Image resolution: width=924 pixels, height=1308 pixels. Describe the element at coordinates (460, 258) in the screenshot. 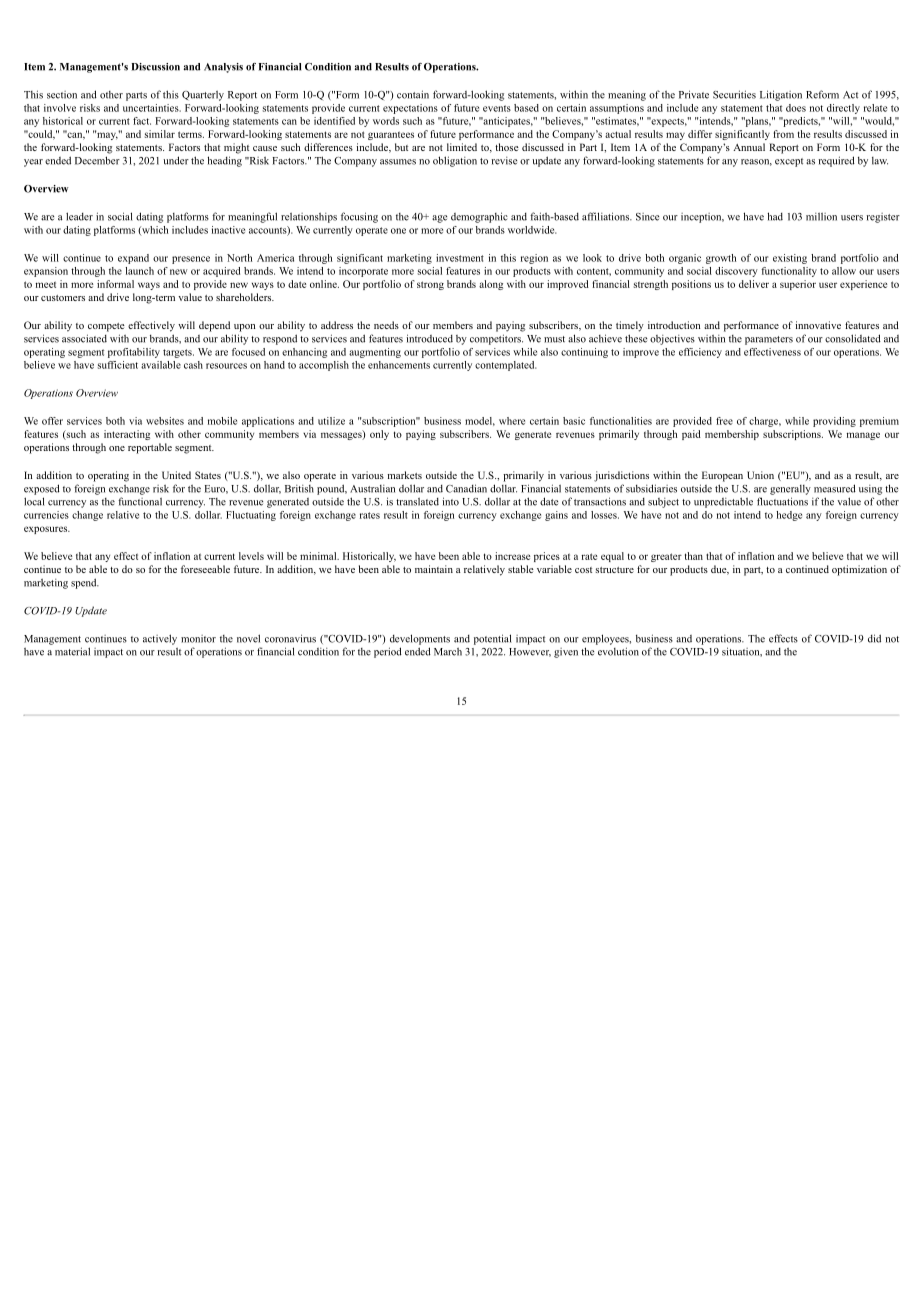

I see `investment` at that location.
